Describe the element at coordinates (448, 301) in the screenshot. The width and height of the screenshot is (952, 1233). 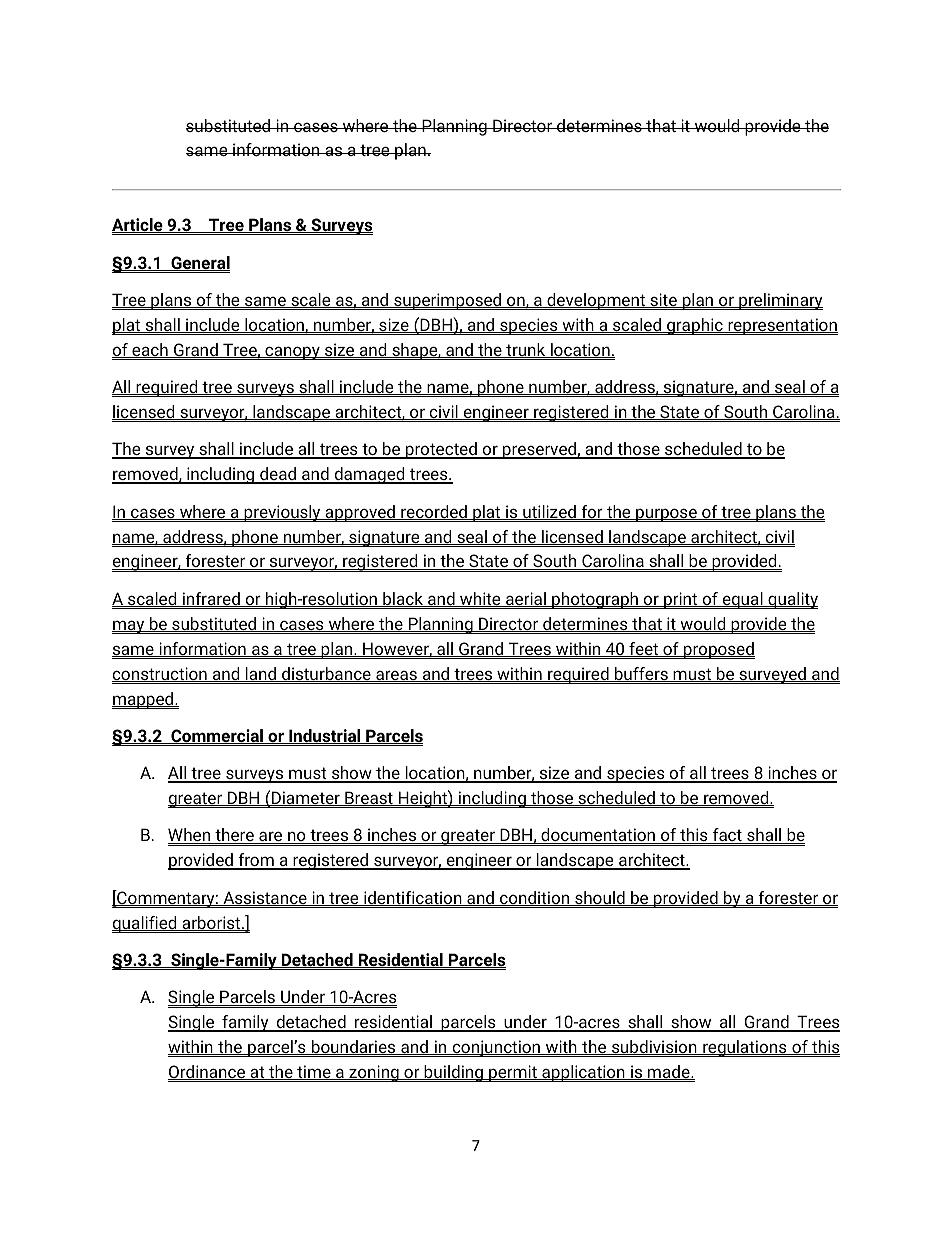
I see `superimposed` at that location.
